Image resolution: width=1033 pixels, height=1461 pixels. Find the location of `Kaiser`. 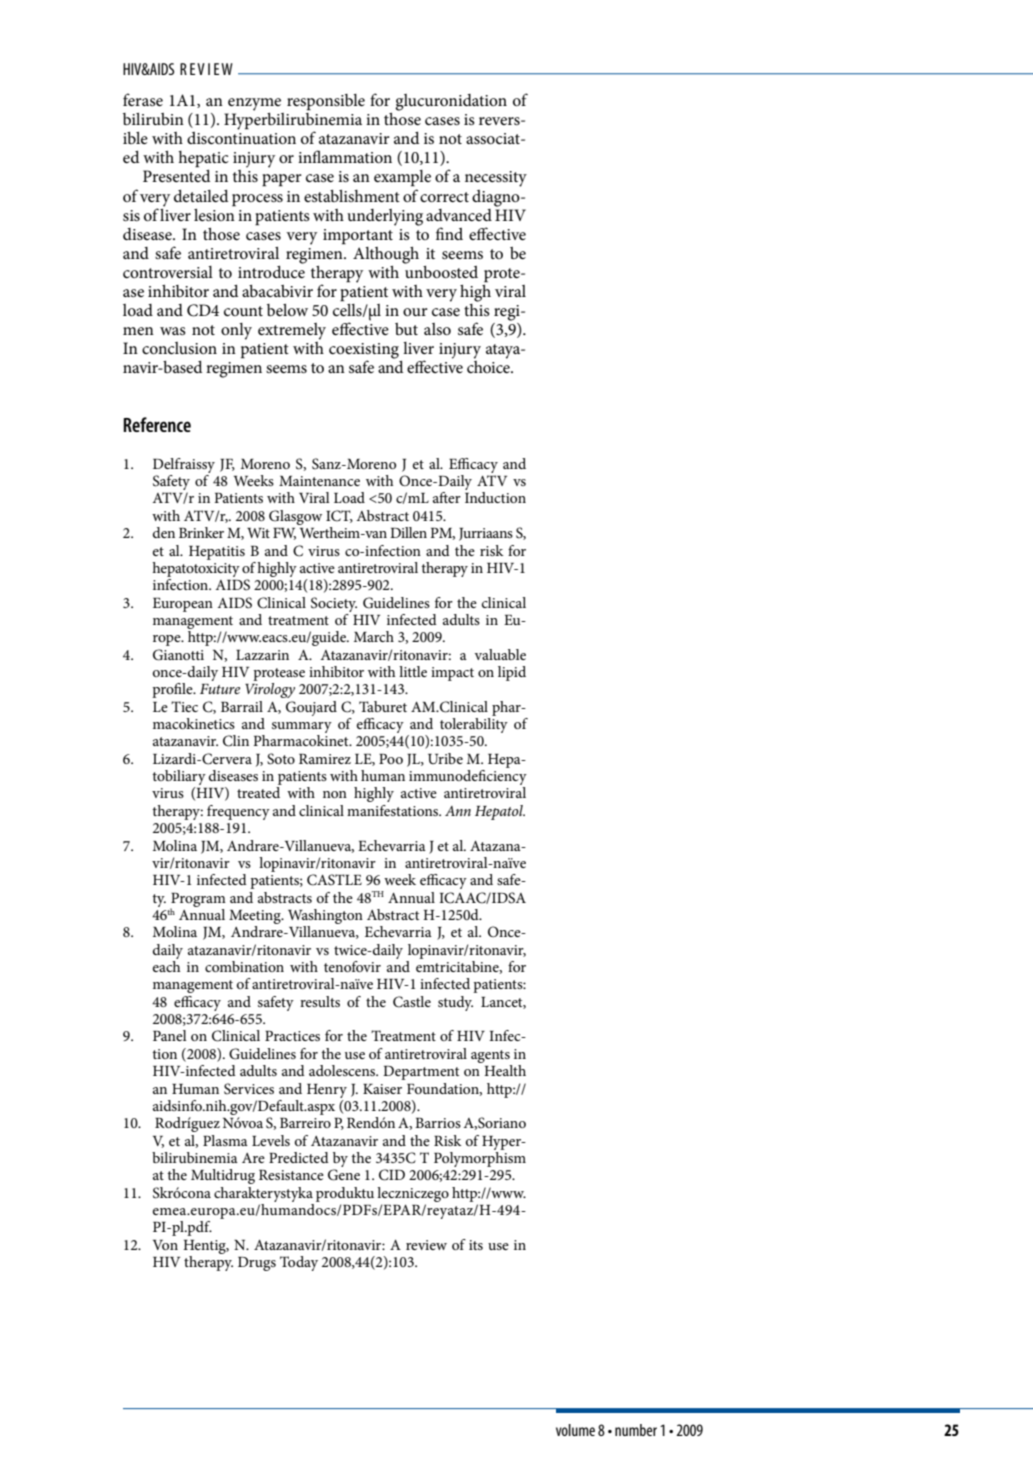

Kaiser is located at coordinates (382, 1089).
